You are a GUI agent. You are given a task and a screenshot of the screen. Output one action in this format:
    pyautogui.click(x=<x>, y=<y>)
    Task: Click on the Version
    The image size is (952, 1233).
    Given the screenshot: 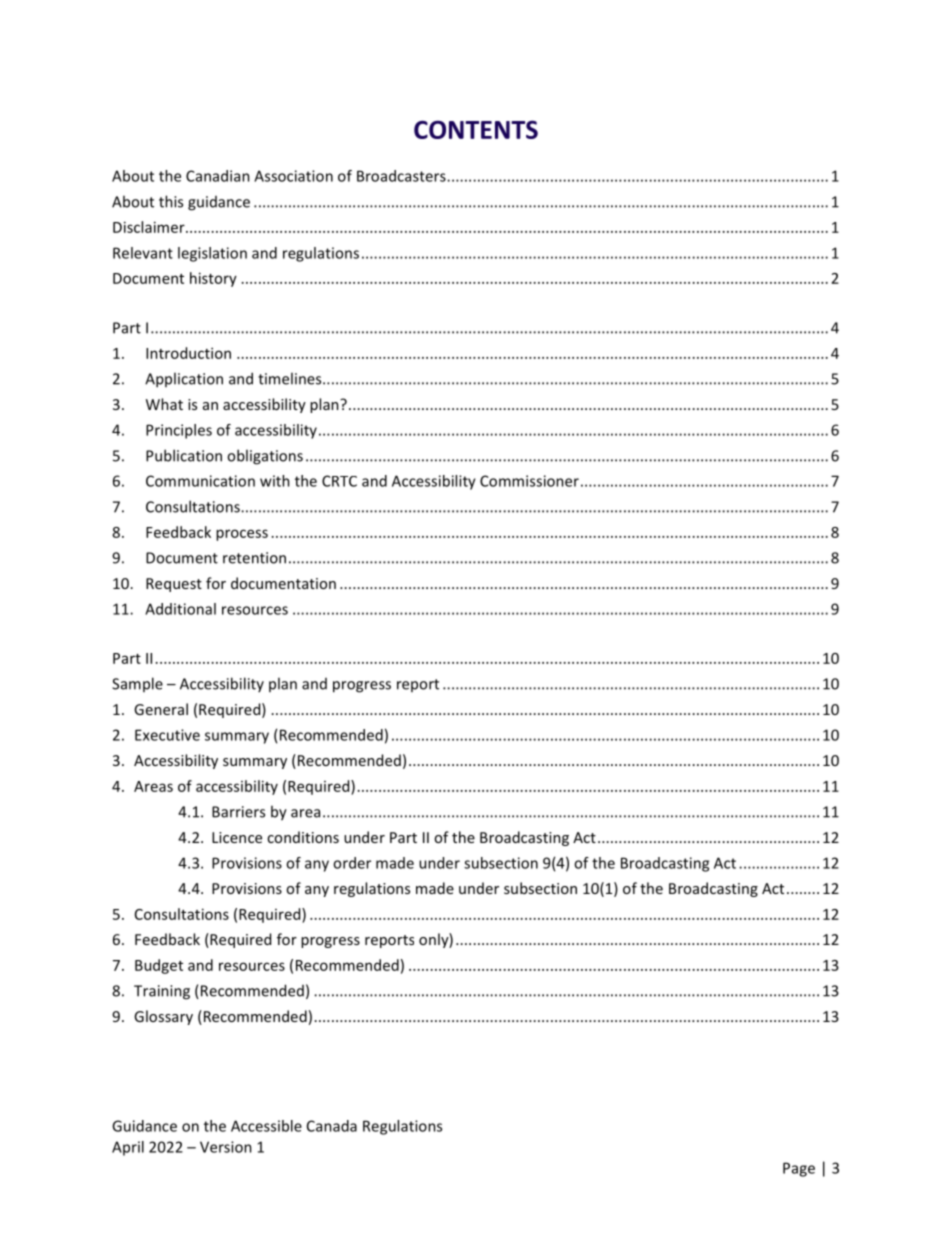 What is the action you would take?
    pyautogui.click(x=226, y=1147)
